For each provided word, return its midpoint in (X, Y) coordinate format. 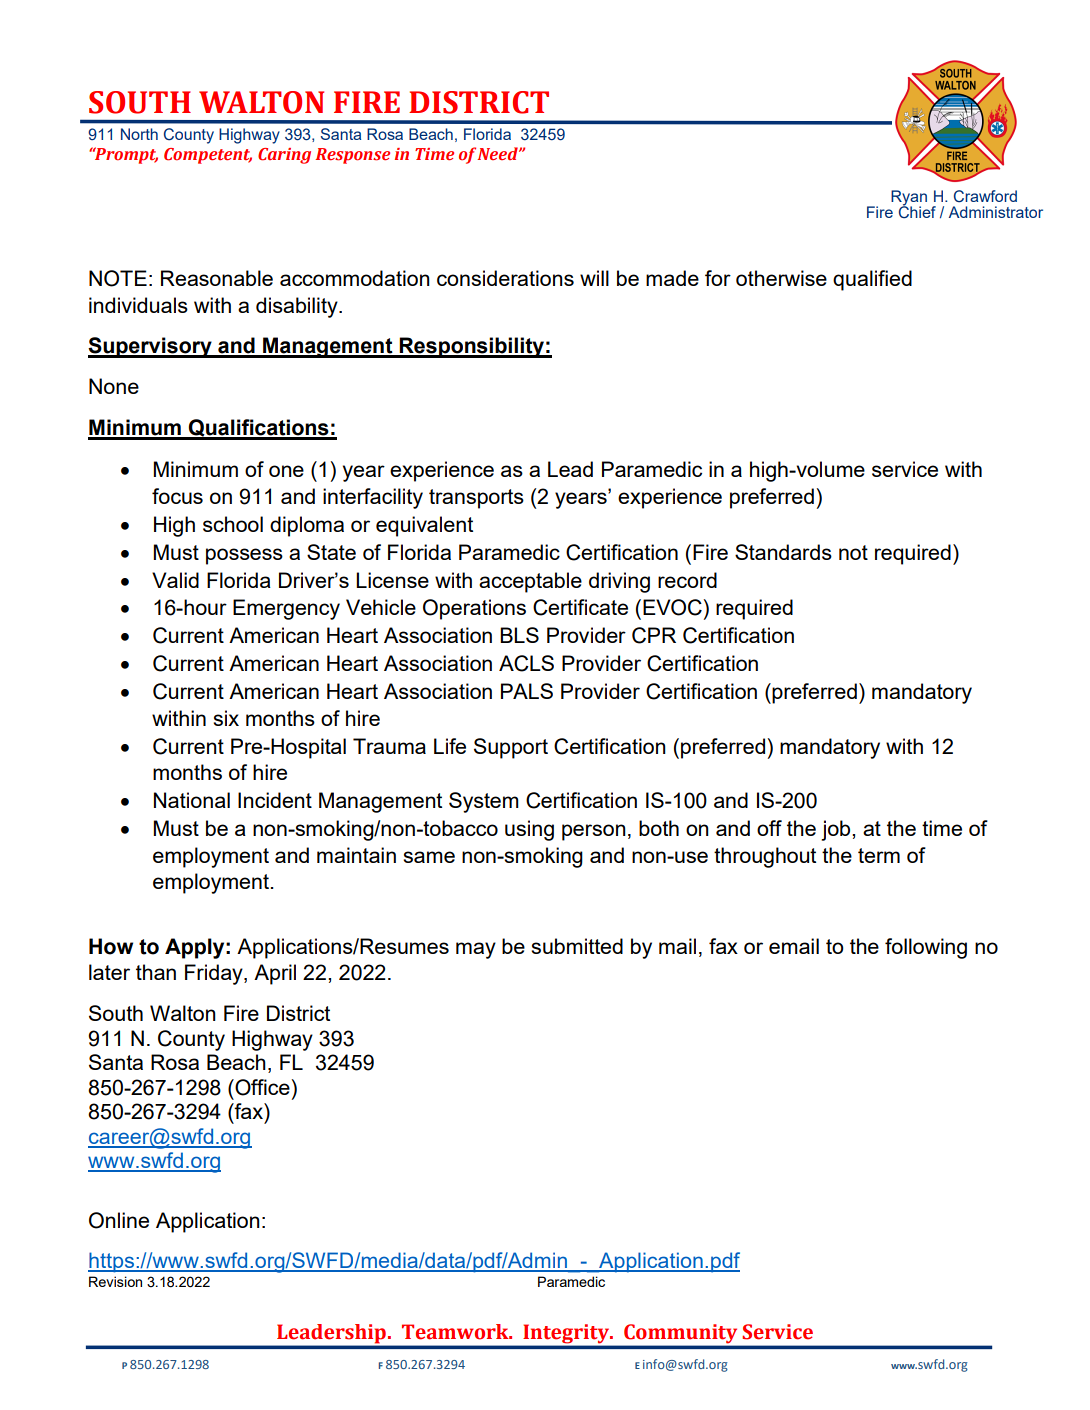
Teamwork (456, 1332)
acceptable (530, 582)
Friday (215, 974)
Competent (208, 156)
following (926, 948)
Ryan (909, 198)
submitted (577, 946)
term (879, 855)
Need (498, 153)
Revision (115, 1281)
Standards (783, 552)
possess (244, 556)
